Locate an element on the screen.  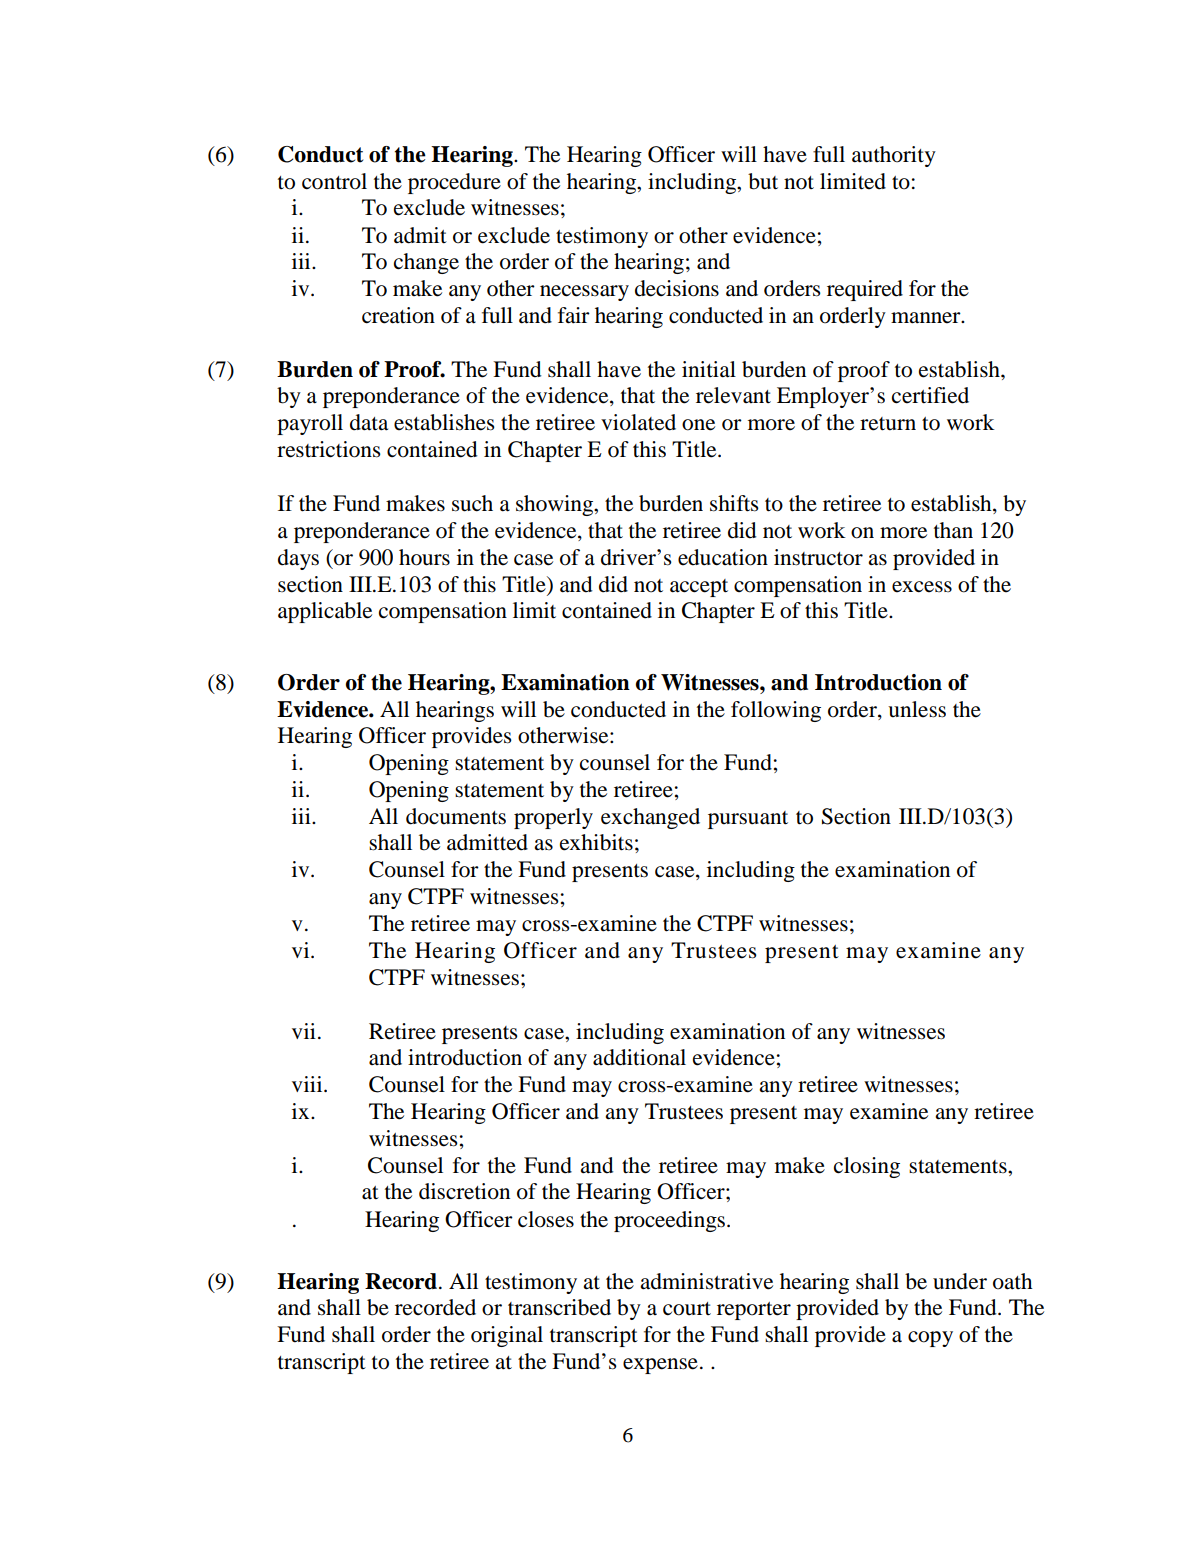
unless is located at coordinates (917, 709).
